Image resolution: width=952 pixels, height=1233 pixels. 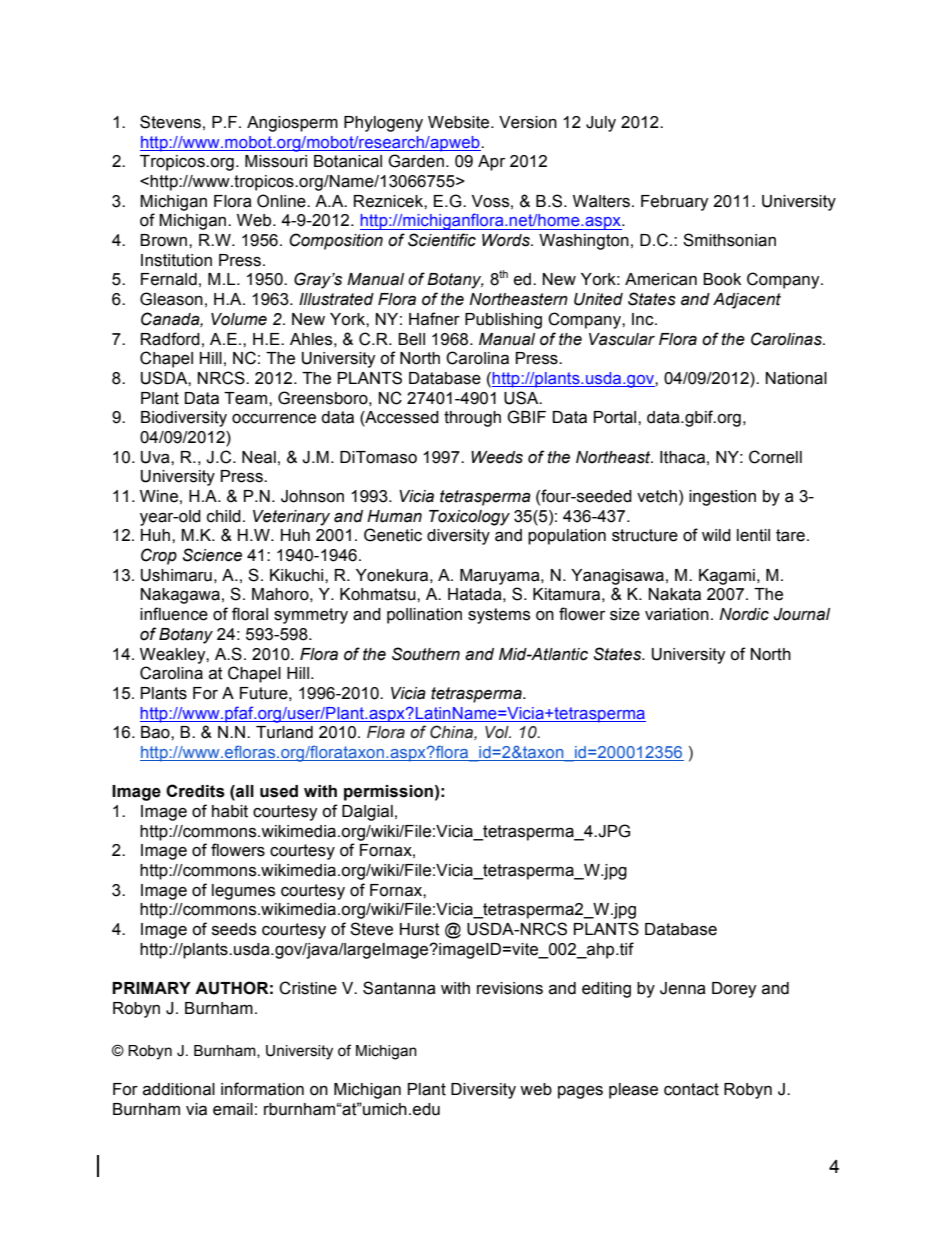 I want to click on permission, so click(x=388, y=793).
